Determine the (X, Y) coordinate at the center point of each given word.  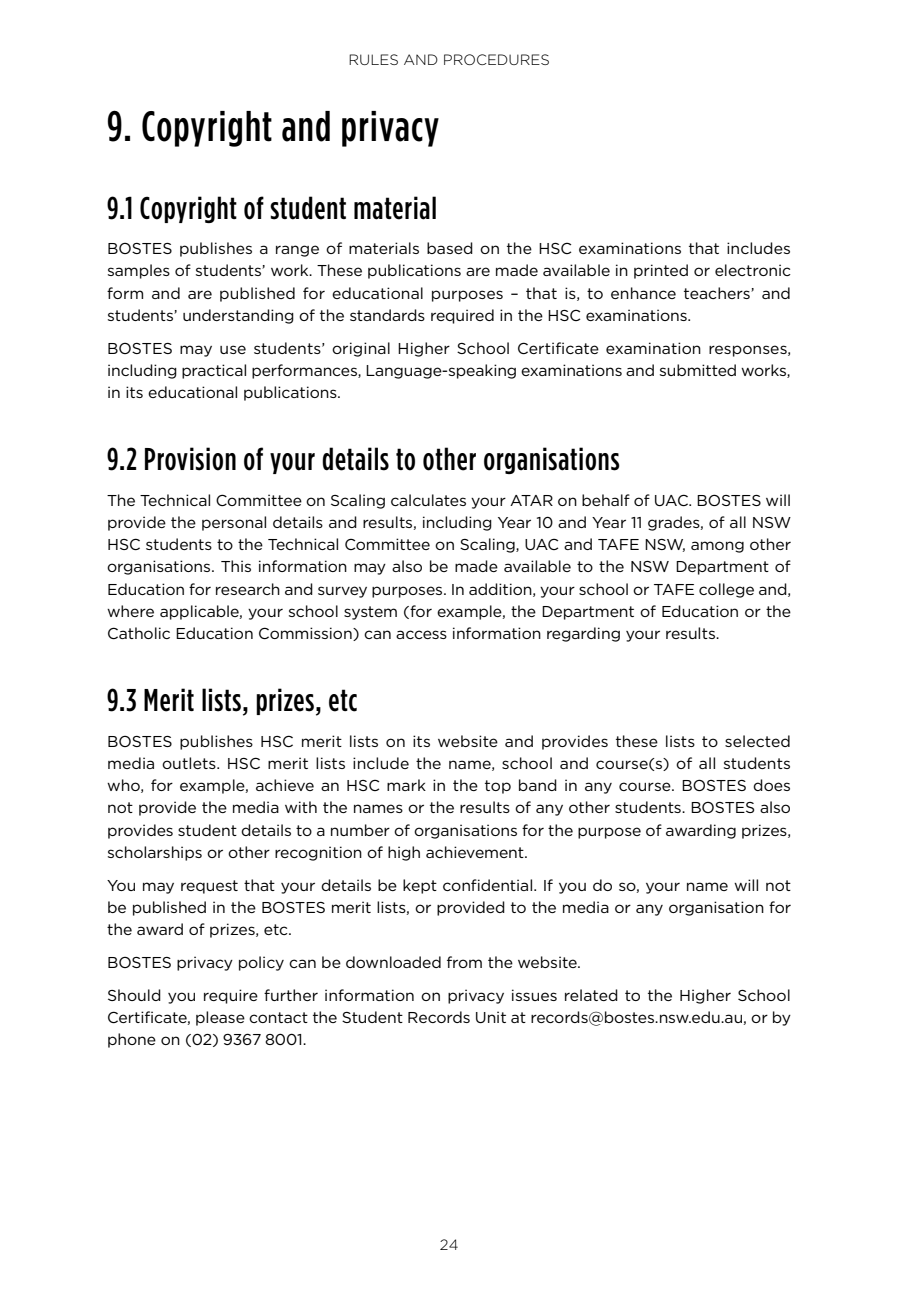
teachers (718, 293)
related (591, 995)
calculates (428, 500)
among (717, 547)
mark (406, 785)
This (236, 566)
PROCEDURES (496, 59)
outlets (190, 763)
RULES (373, 59)
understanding (238, 316)
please (220, 1018)
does (771, 785)
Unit (491, 1017)
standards (387, 315)
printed (661, 271)
